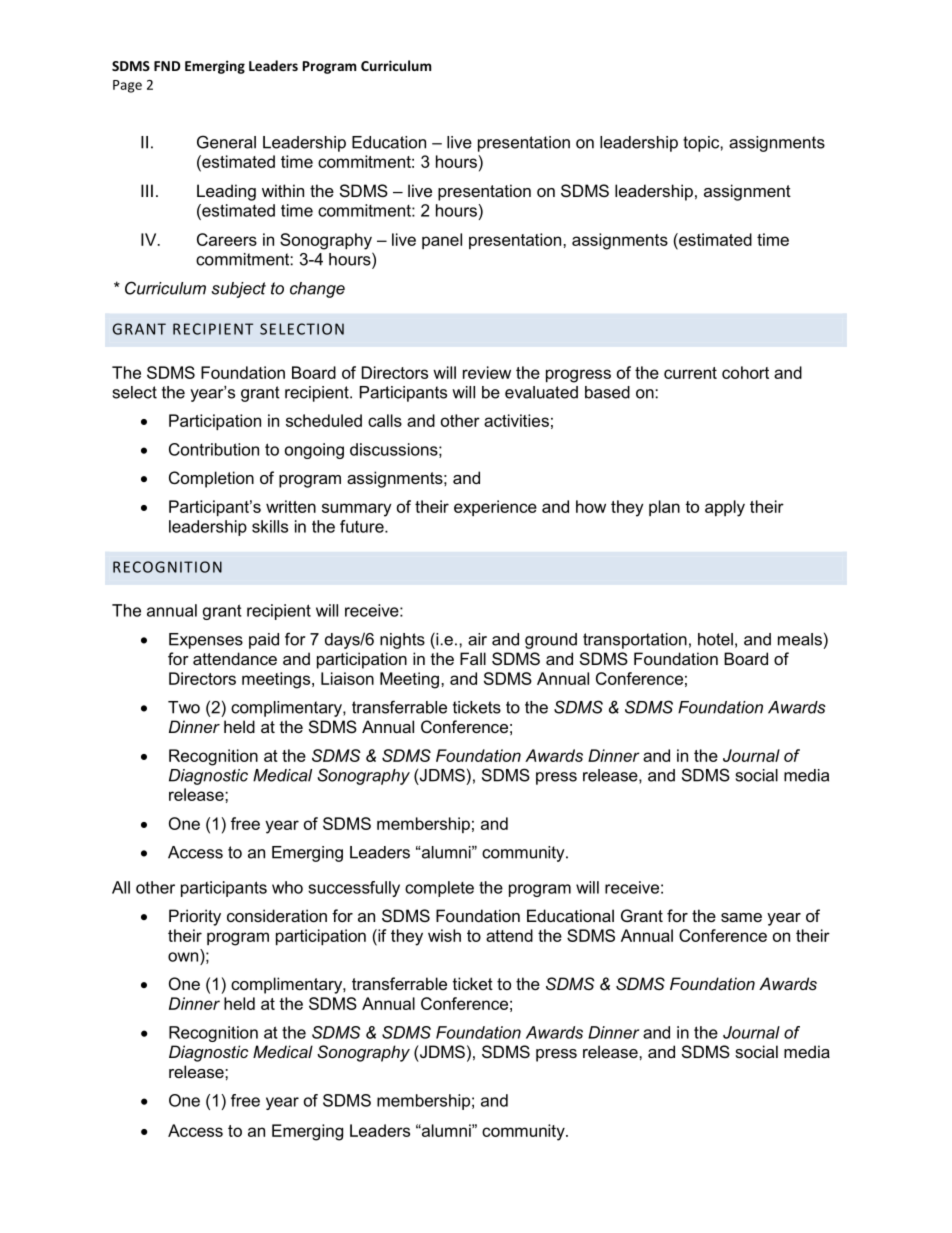 The height and width of the document is (1233, 952). Describe the element at coordinates (745, 372) in the document. I see `cohort` at that location.
